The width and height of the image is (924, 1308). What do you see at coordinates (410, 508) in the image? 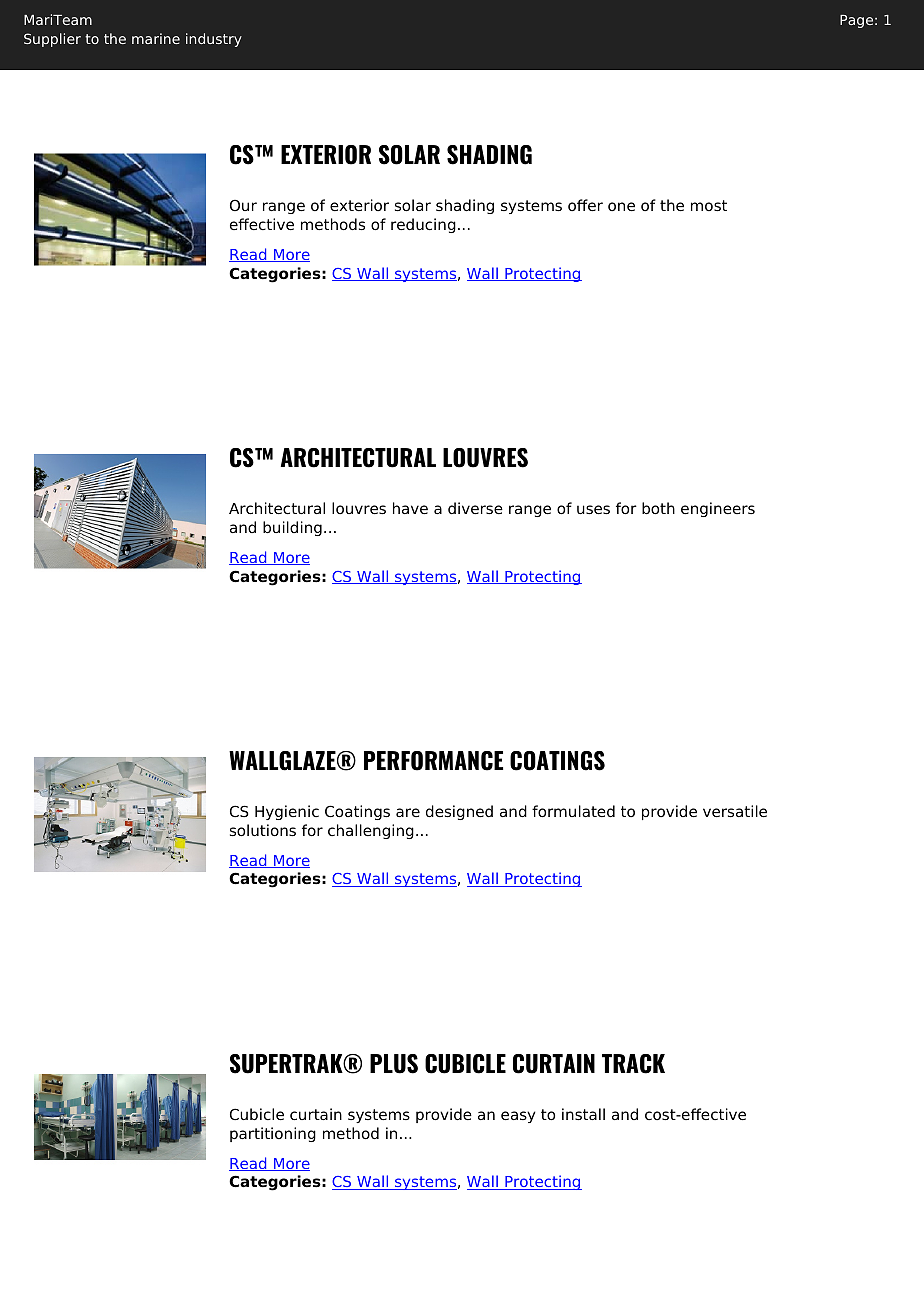
I see `have` at bounding box center [410, 508].
